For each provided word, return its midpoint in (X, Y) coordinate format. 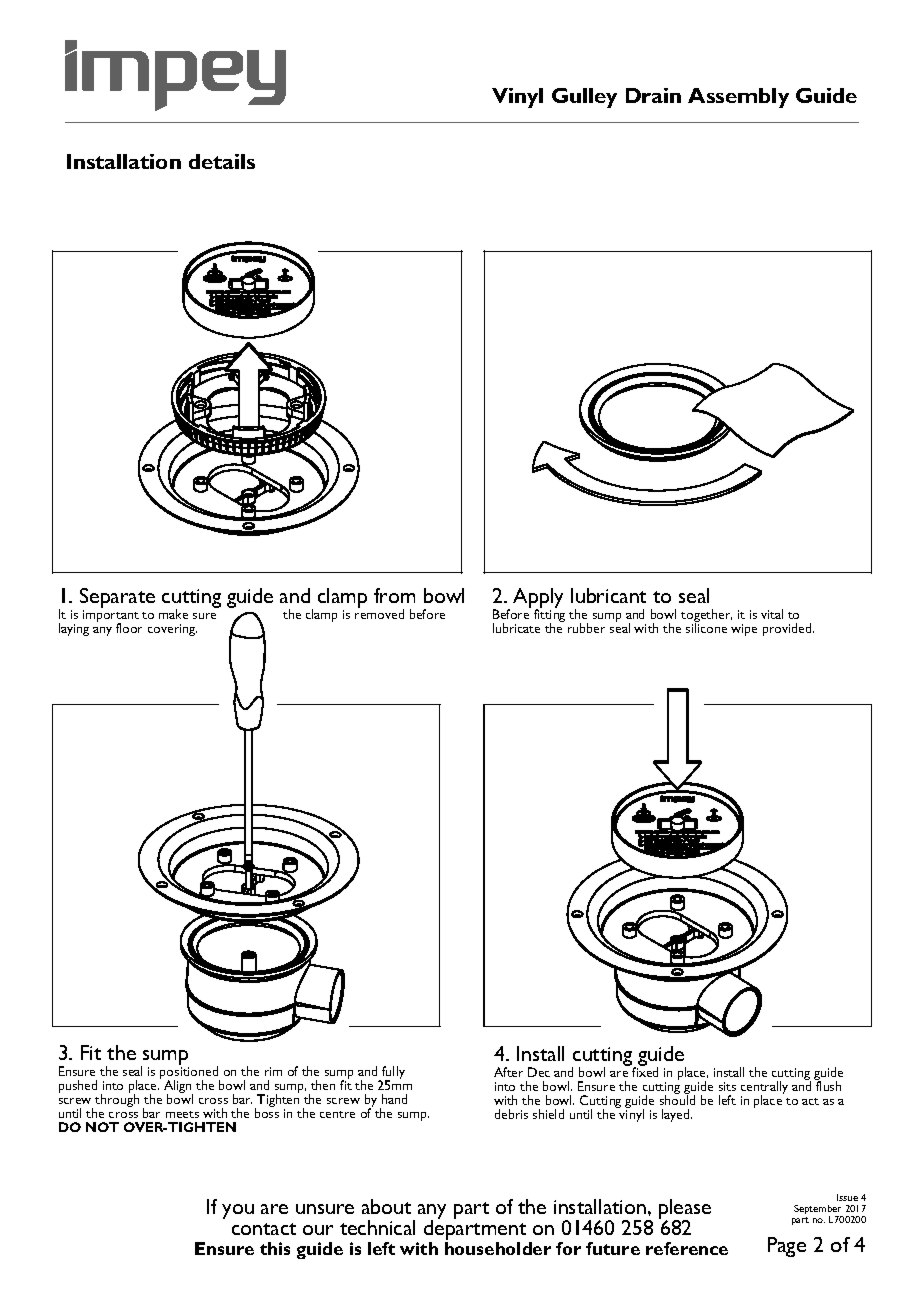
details (222, 161)
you (238, 1211)
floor (129, 628)
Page (787, 1247)
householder (498, 1248)
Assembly (738, 98)
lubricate (516, 628)
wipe (744, 630)
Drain (653, 95)
